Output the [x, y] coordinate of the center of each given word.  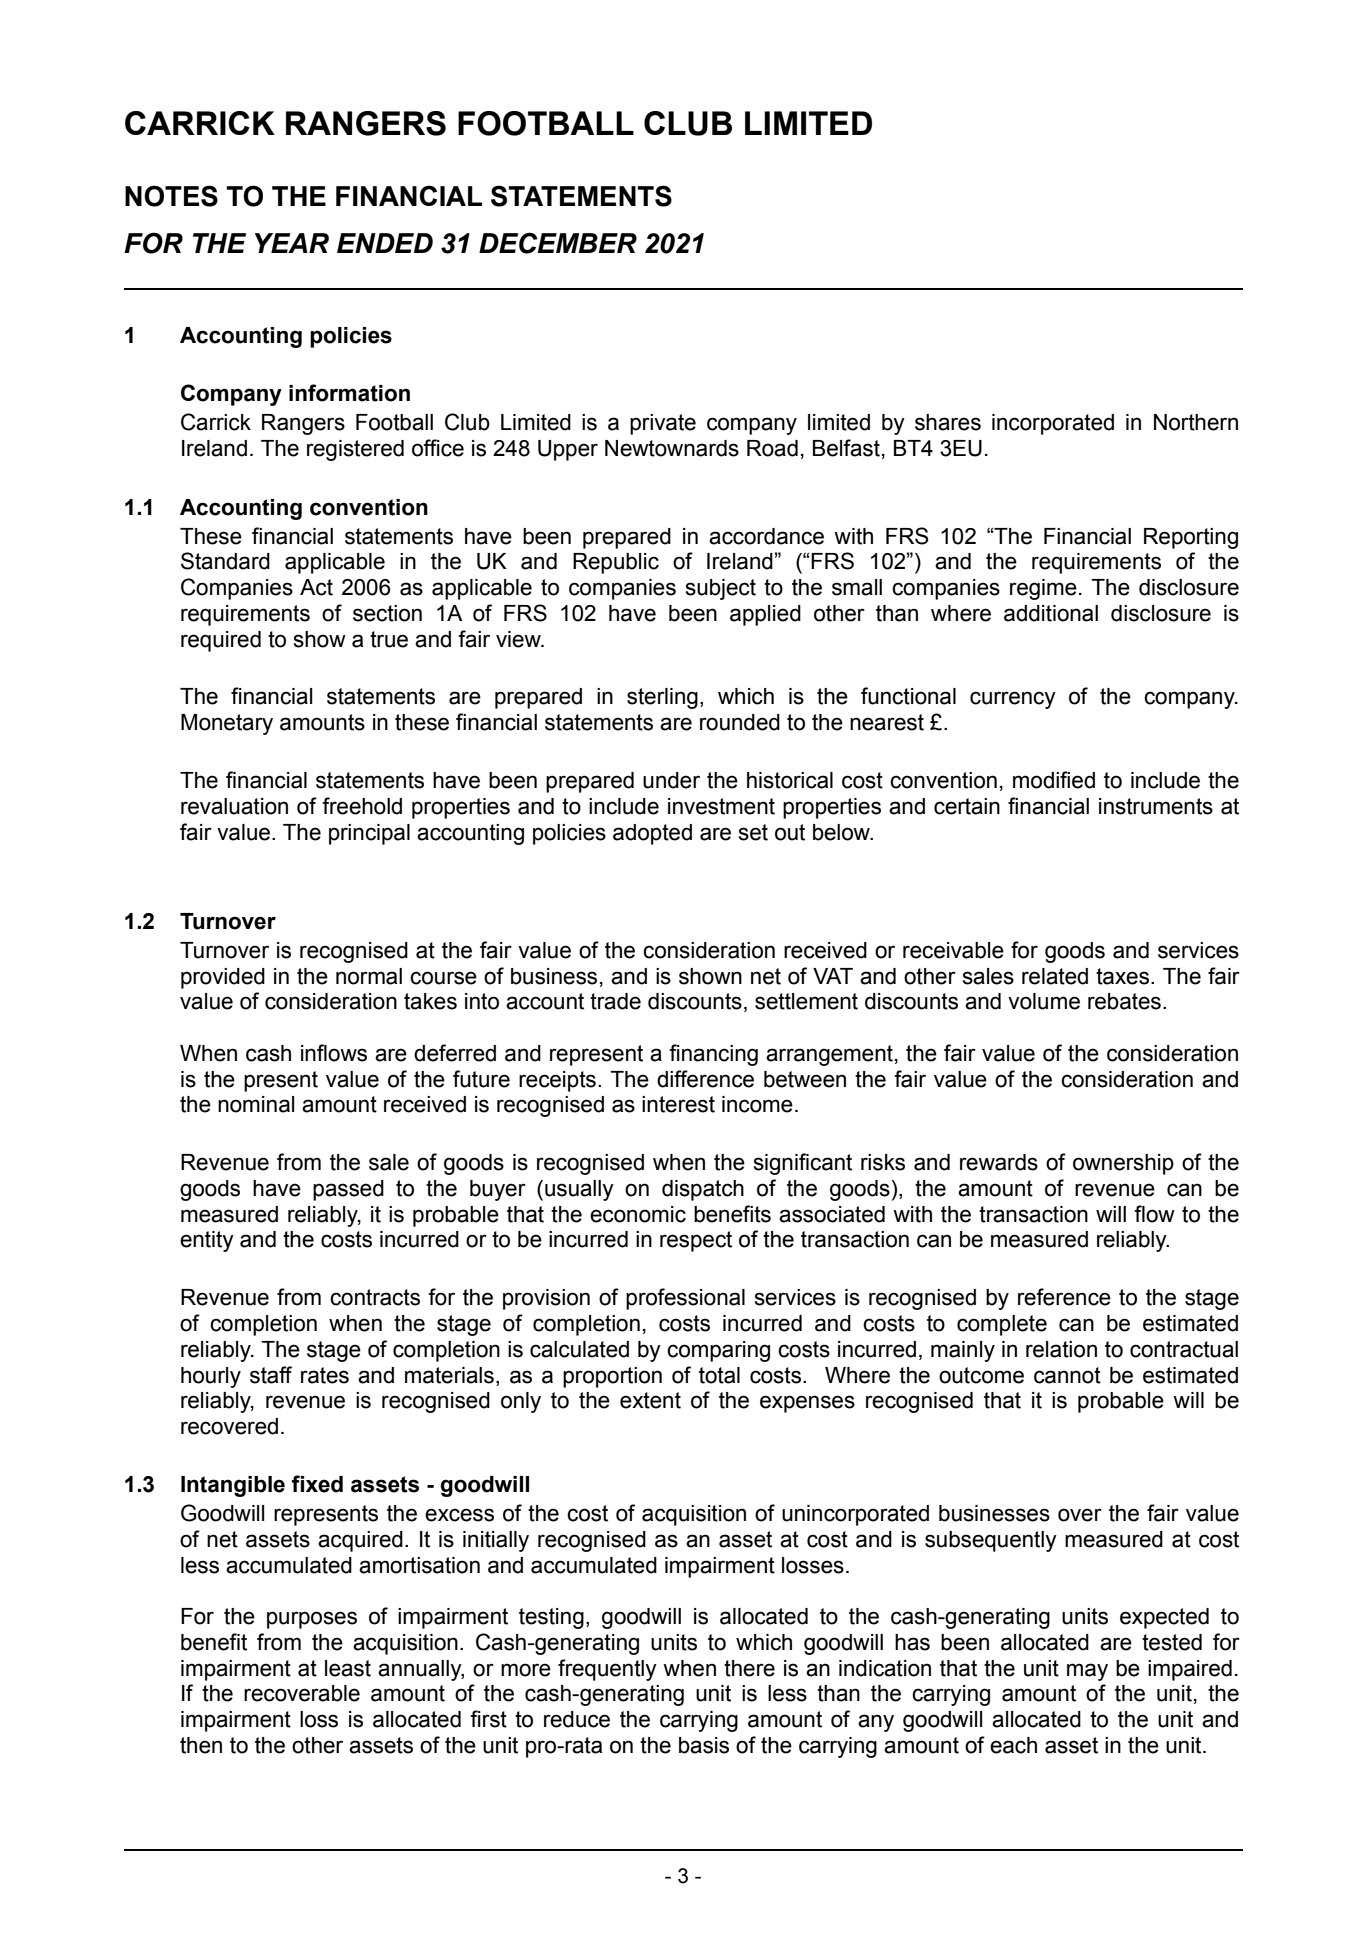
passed [348, 1190]
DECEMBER [558, 243]
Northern [1196, 422]
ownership [1123, 1164]
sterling [662, 698]
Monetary [227, 724]
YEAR [292, 243]
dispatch [703, 1190]
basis [704, 1745]
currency [1013, 700]
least [348, 1668]
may [1087, 1672]
